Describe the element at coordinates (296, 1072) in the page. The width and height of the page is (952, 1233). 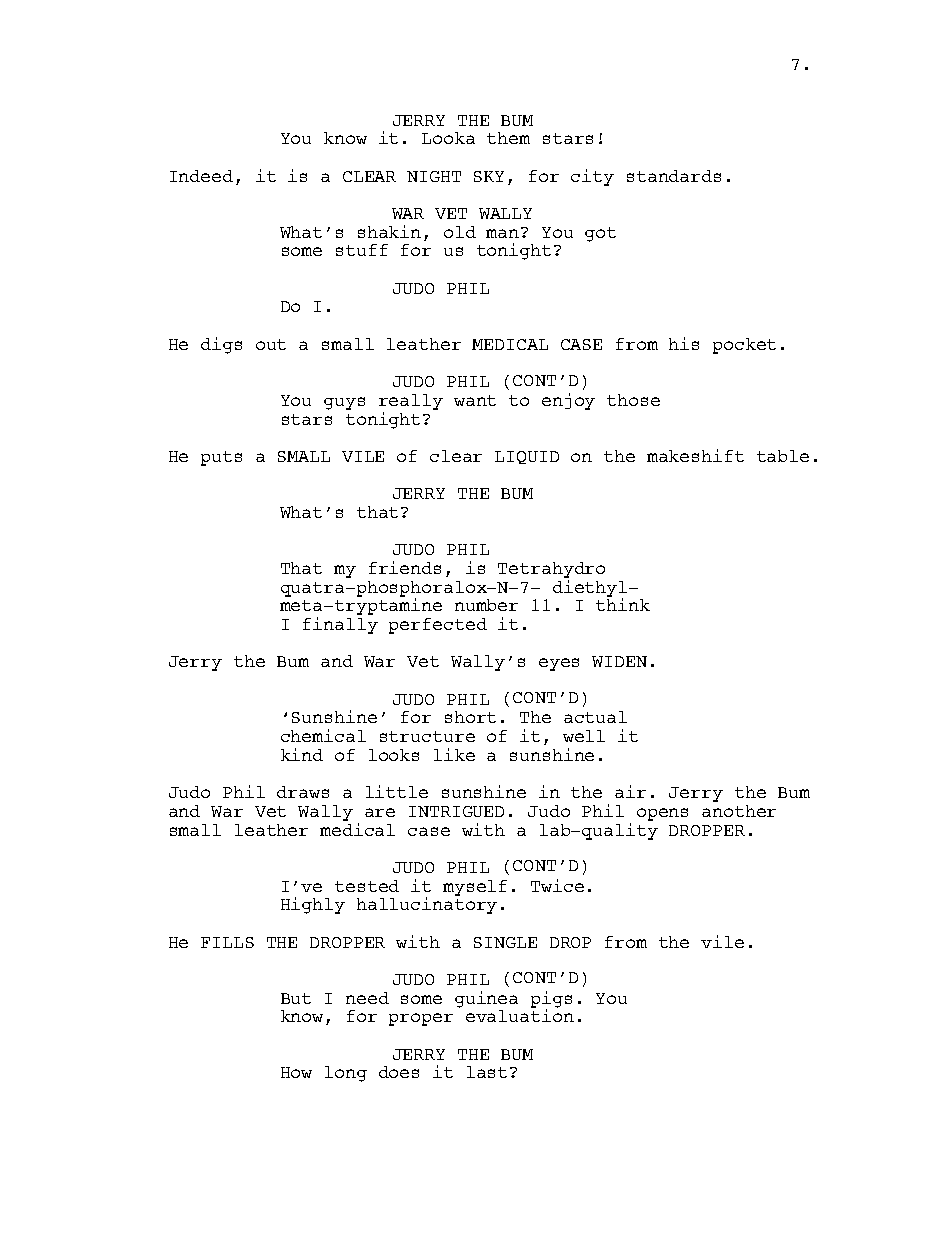
I see `How` at that location.
